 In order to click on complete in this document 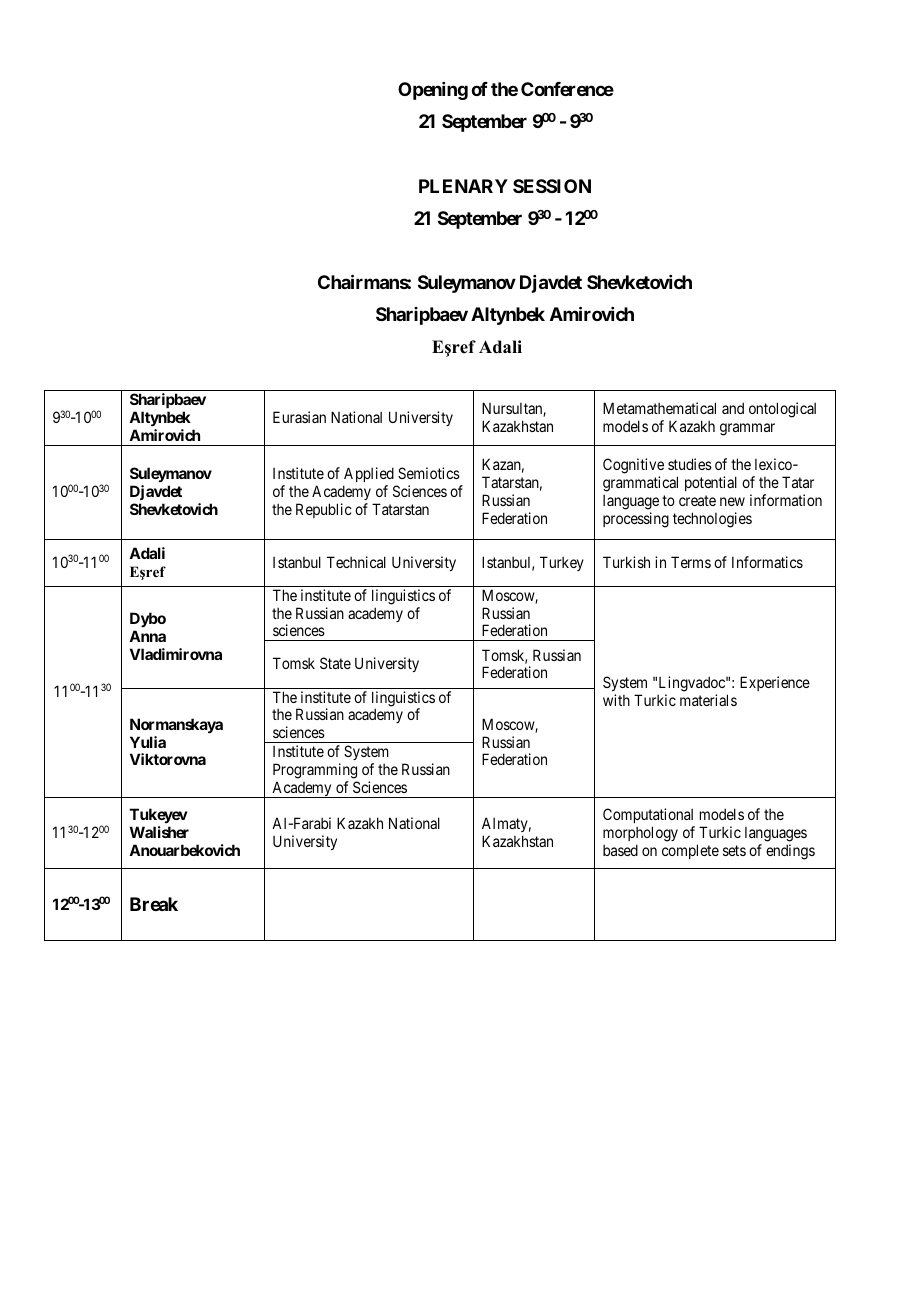, I will do `click(690, 851)`.
